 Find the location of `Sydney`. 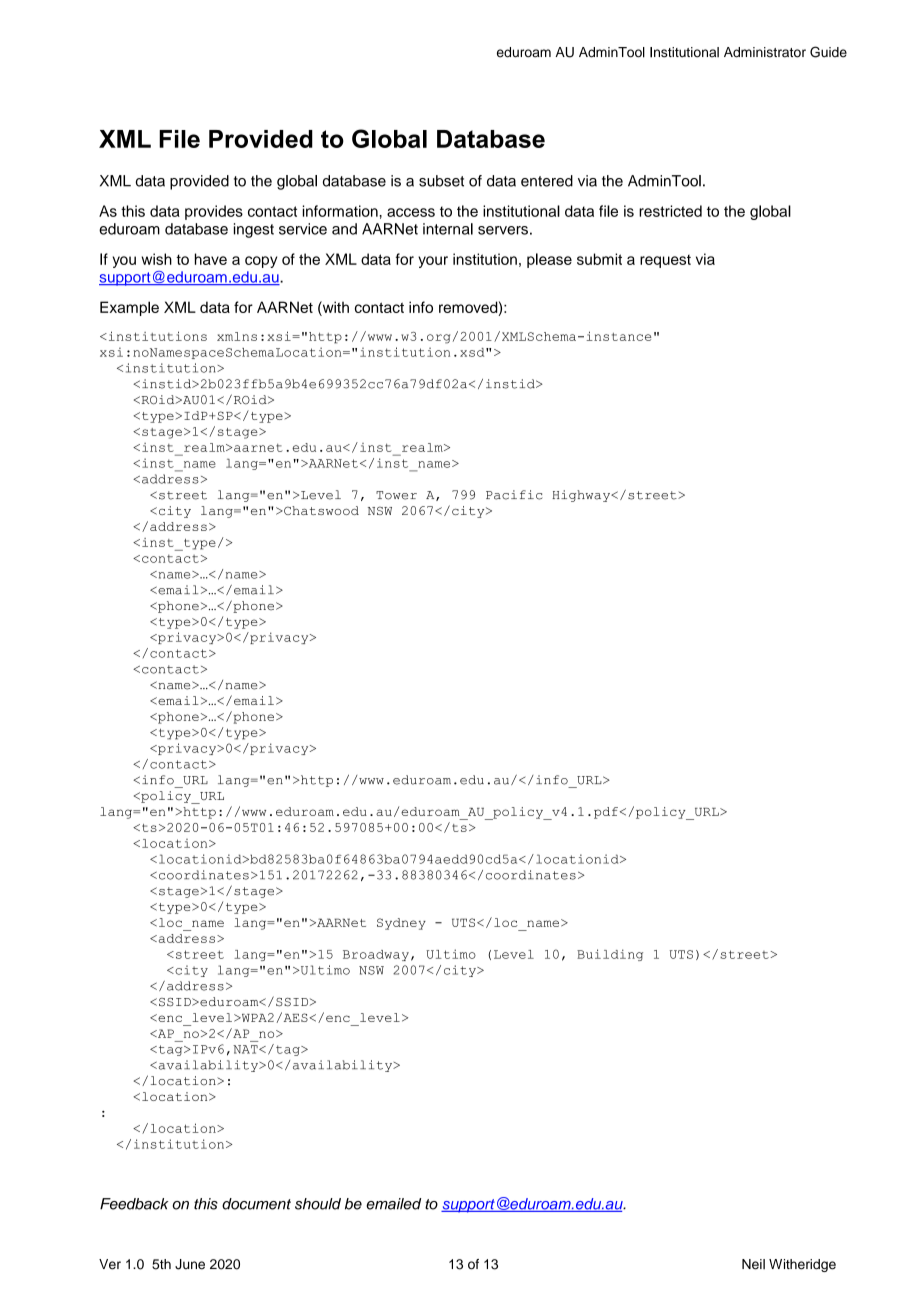

Sydney is located at coordinates (401, 924).
